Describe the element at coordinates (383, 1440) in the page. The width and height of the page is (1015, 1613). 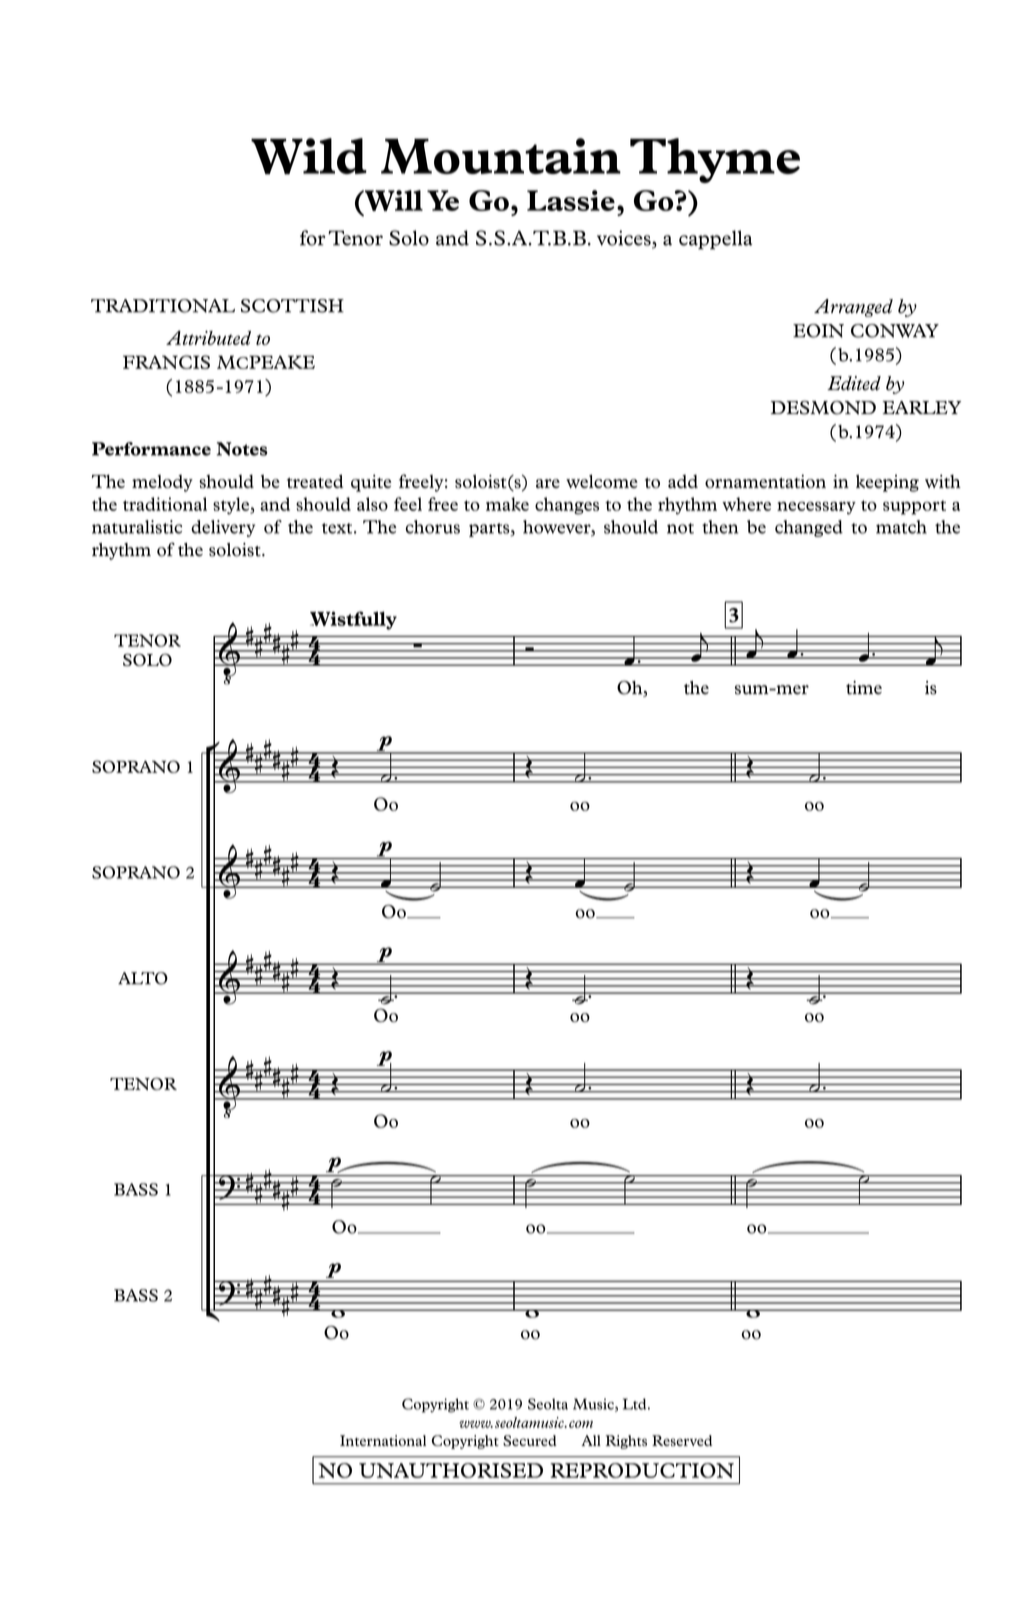
I see `International` at that location.
